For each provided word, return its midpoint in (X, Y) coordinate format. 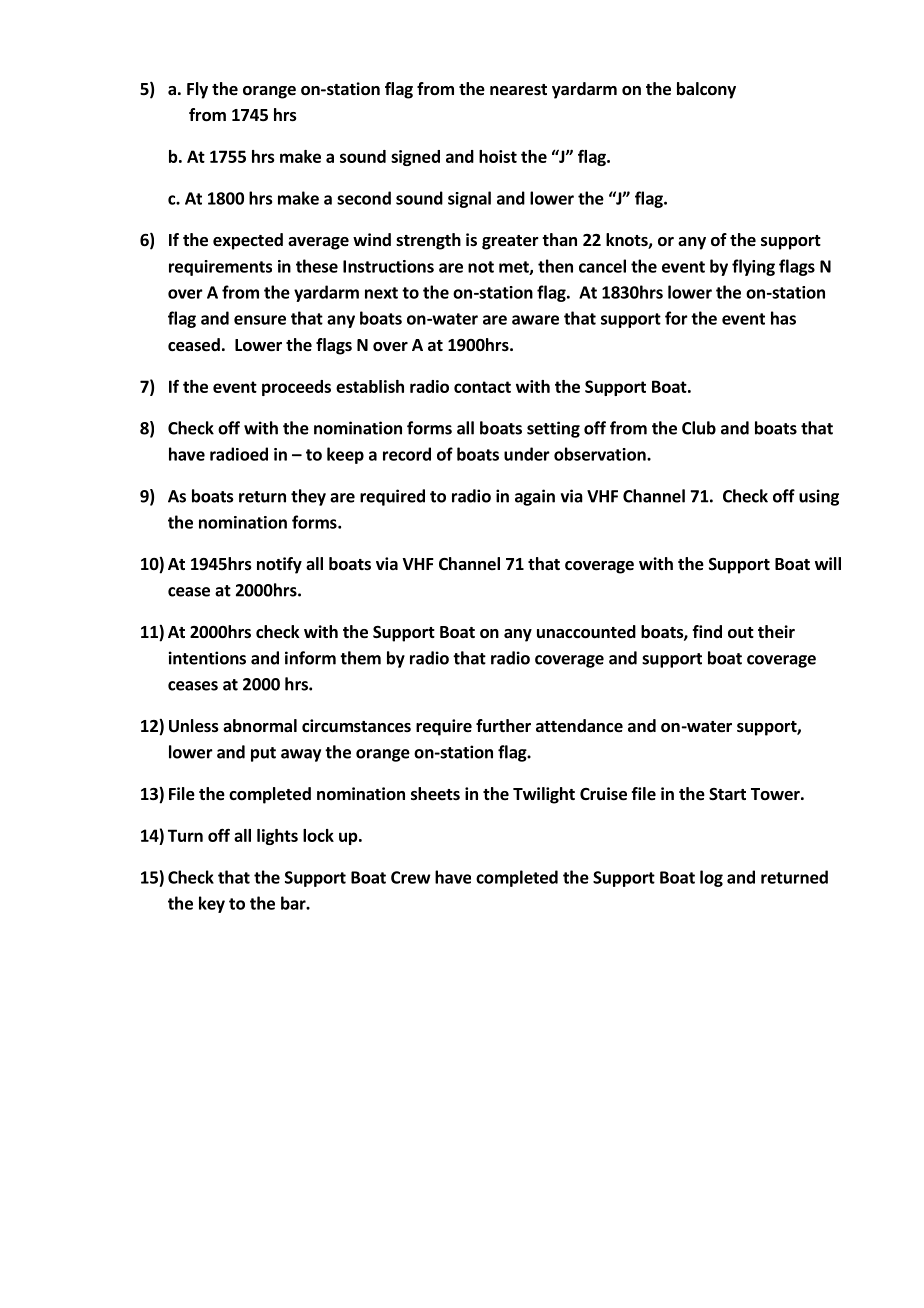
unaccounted (586, 632)
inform (310, 658)
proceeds (296, 388)
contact (482, 387)
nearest (518, 90)
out (741, 633)
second (364, 198)
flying (753, 267)
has (783, 318)
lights (277, 837)
